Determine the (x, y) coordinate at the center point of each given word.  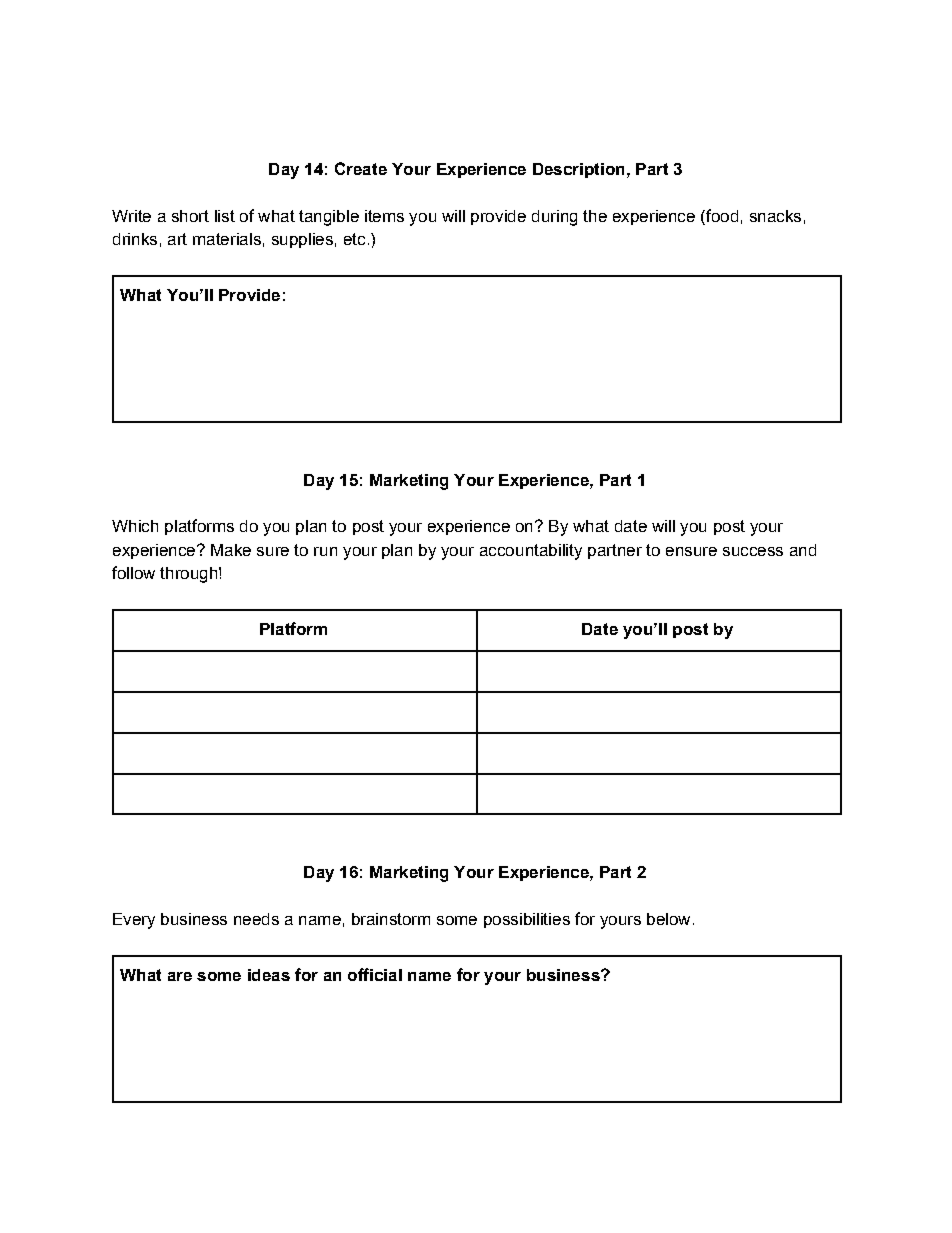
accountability (531, 552)
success (753, 551)
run (325, 551)
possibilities (527, 920)
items (384, 216)
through (190, 575)
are (180, 976)
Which (135, 526)
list (225, 216)
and (803, 550)
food (721, 217)
